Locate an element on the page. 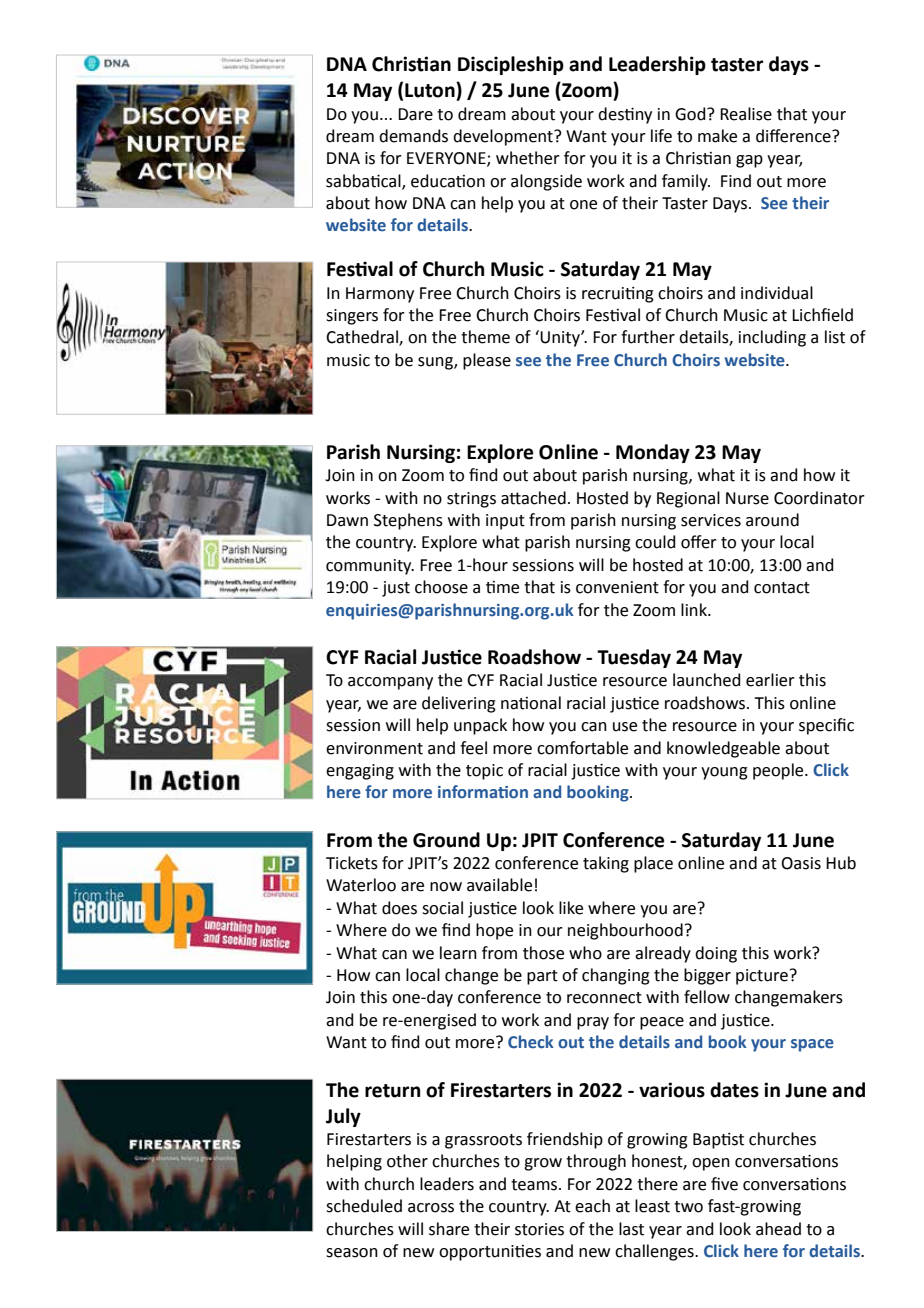 The width and height of the image is (924, 1308). including is located at coordinates (772, 338).
